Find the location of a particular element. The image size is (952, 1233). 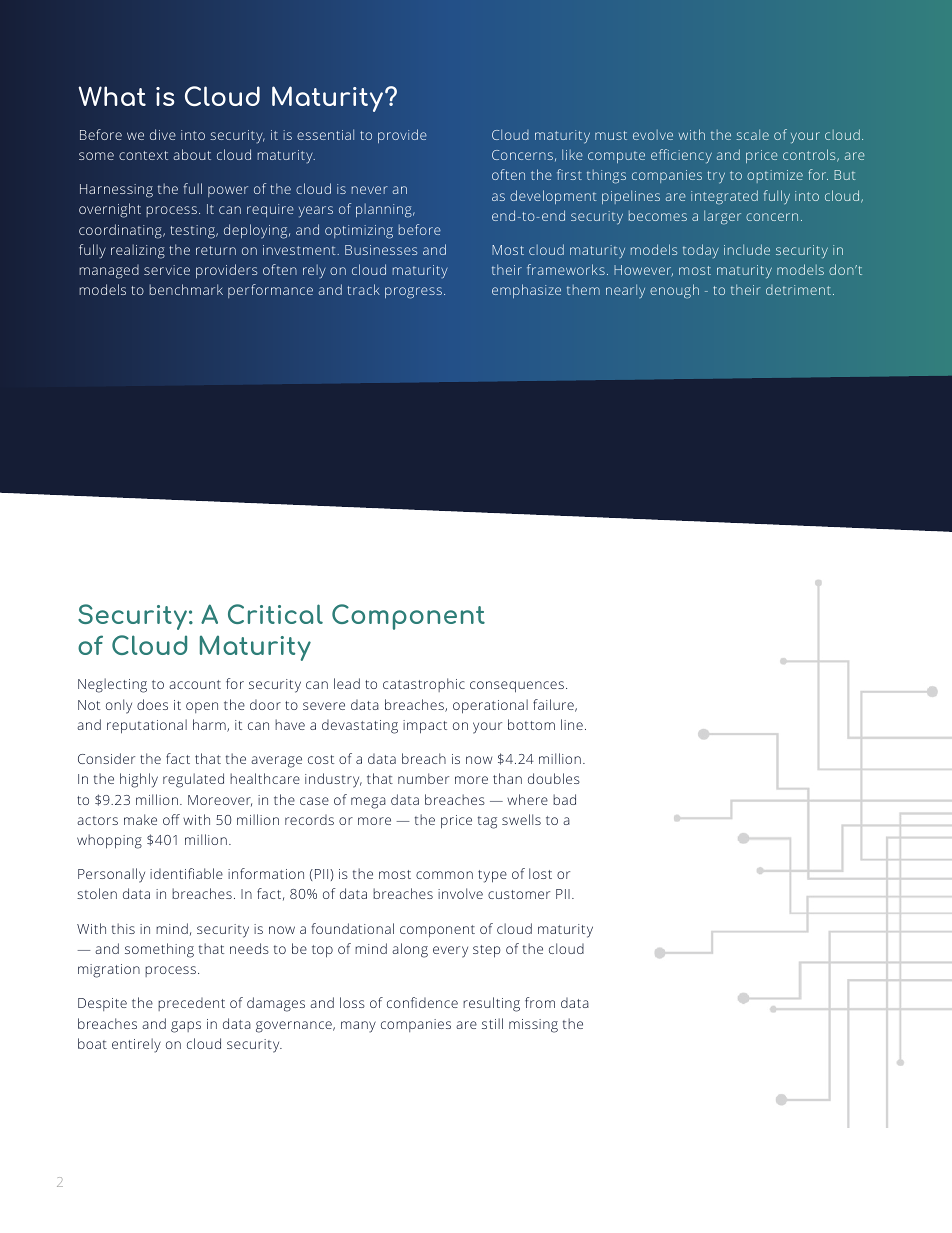

catastrophic is located at coordinates (424, 685).
